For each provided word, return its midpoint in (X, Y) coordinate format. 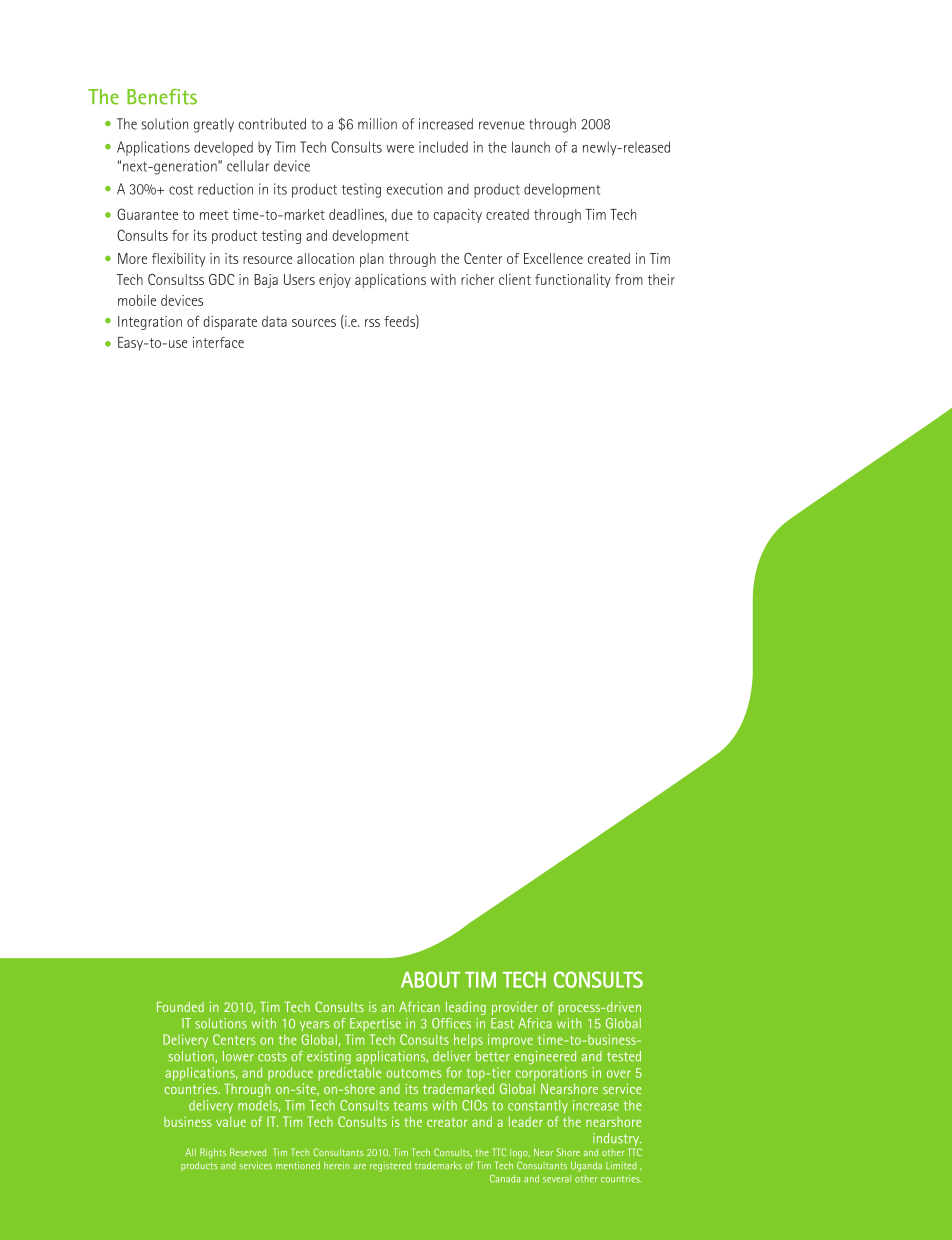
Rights (213, 1153)
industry (617, 1141)
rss (372, 323)
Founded (180, 1007)
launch (531, 147)
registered (390, 1167)
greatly (214, 125)
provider (515, 1008)
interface (218, 342)
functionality (573, 281)
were (400, 149)
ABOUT (430, 979)
